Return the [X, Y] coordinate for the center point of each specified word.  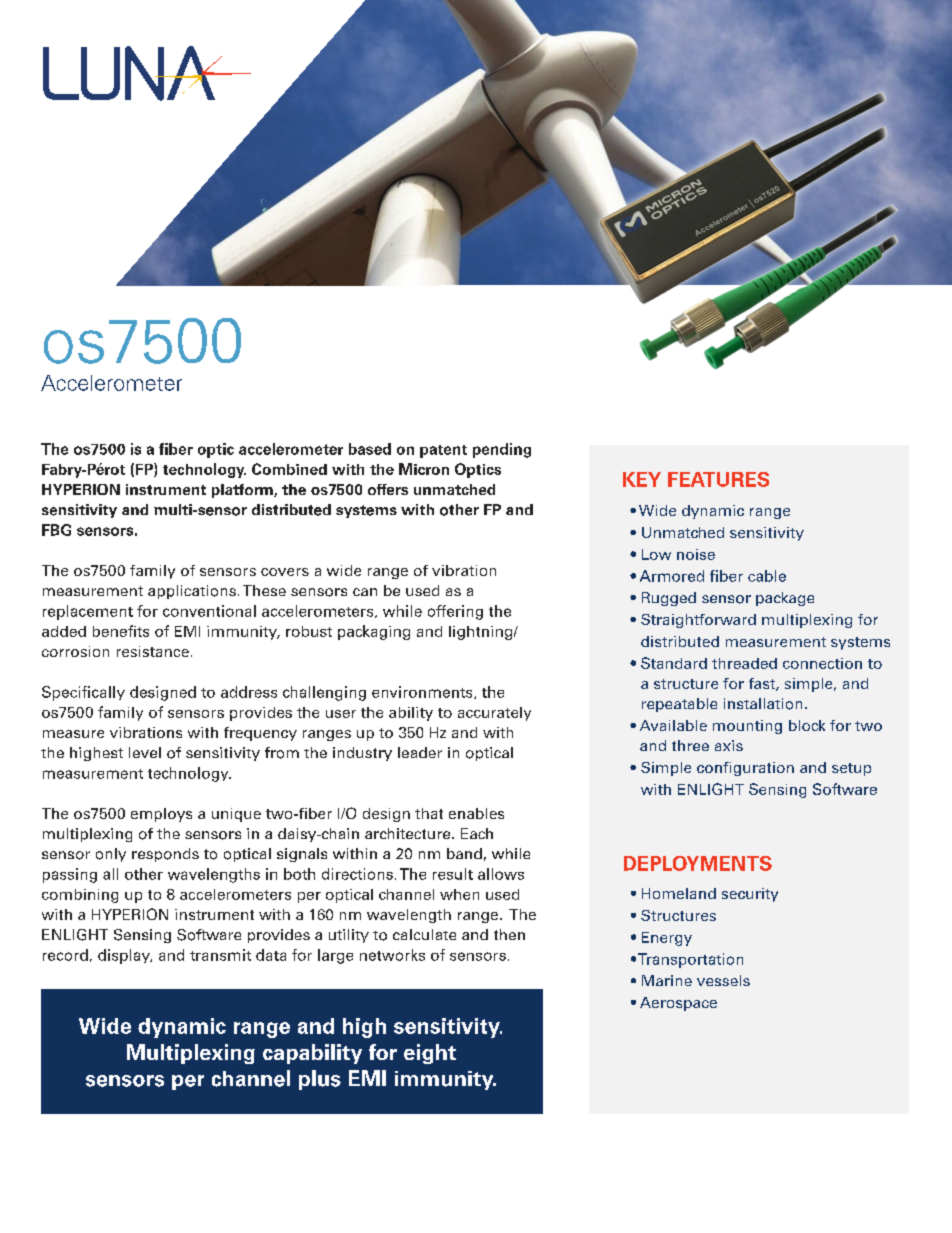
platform [243, 491]
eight [430, 1054]
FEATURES [718, 479]
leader [420, 752]
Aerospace [678, 1004]
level [145, 752]
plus [320, 1080]
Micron [424, 469]
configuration [745, 769]
